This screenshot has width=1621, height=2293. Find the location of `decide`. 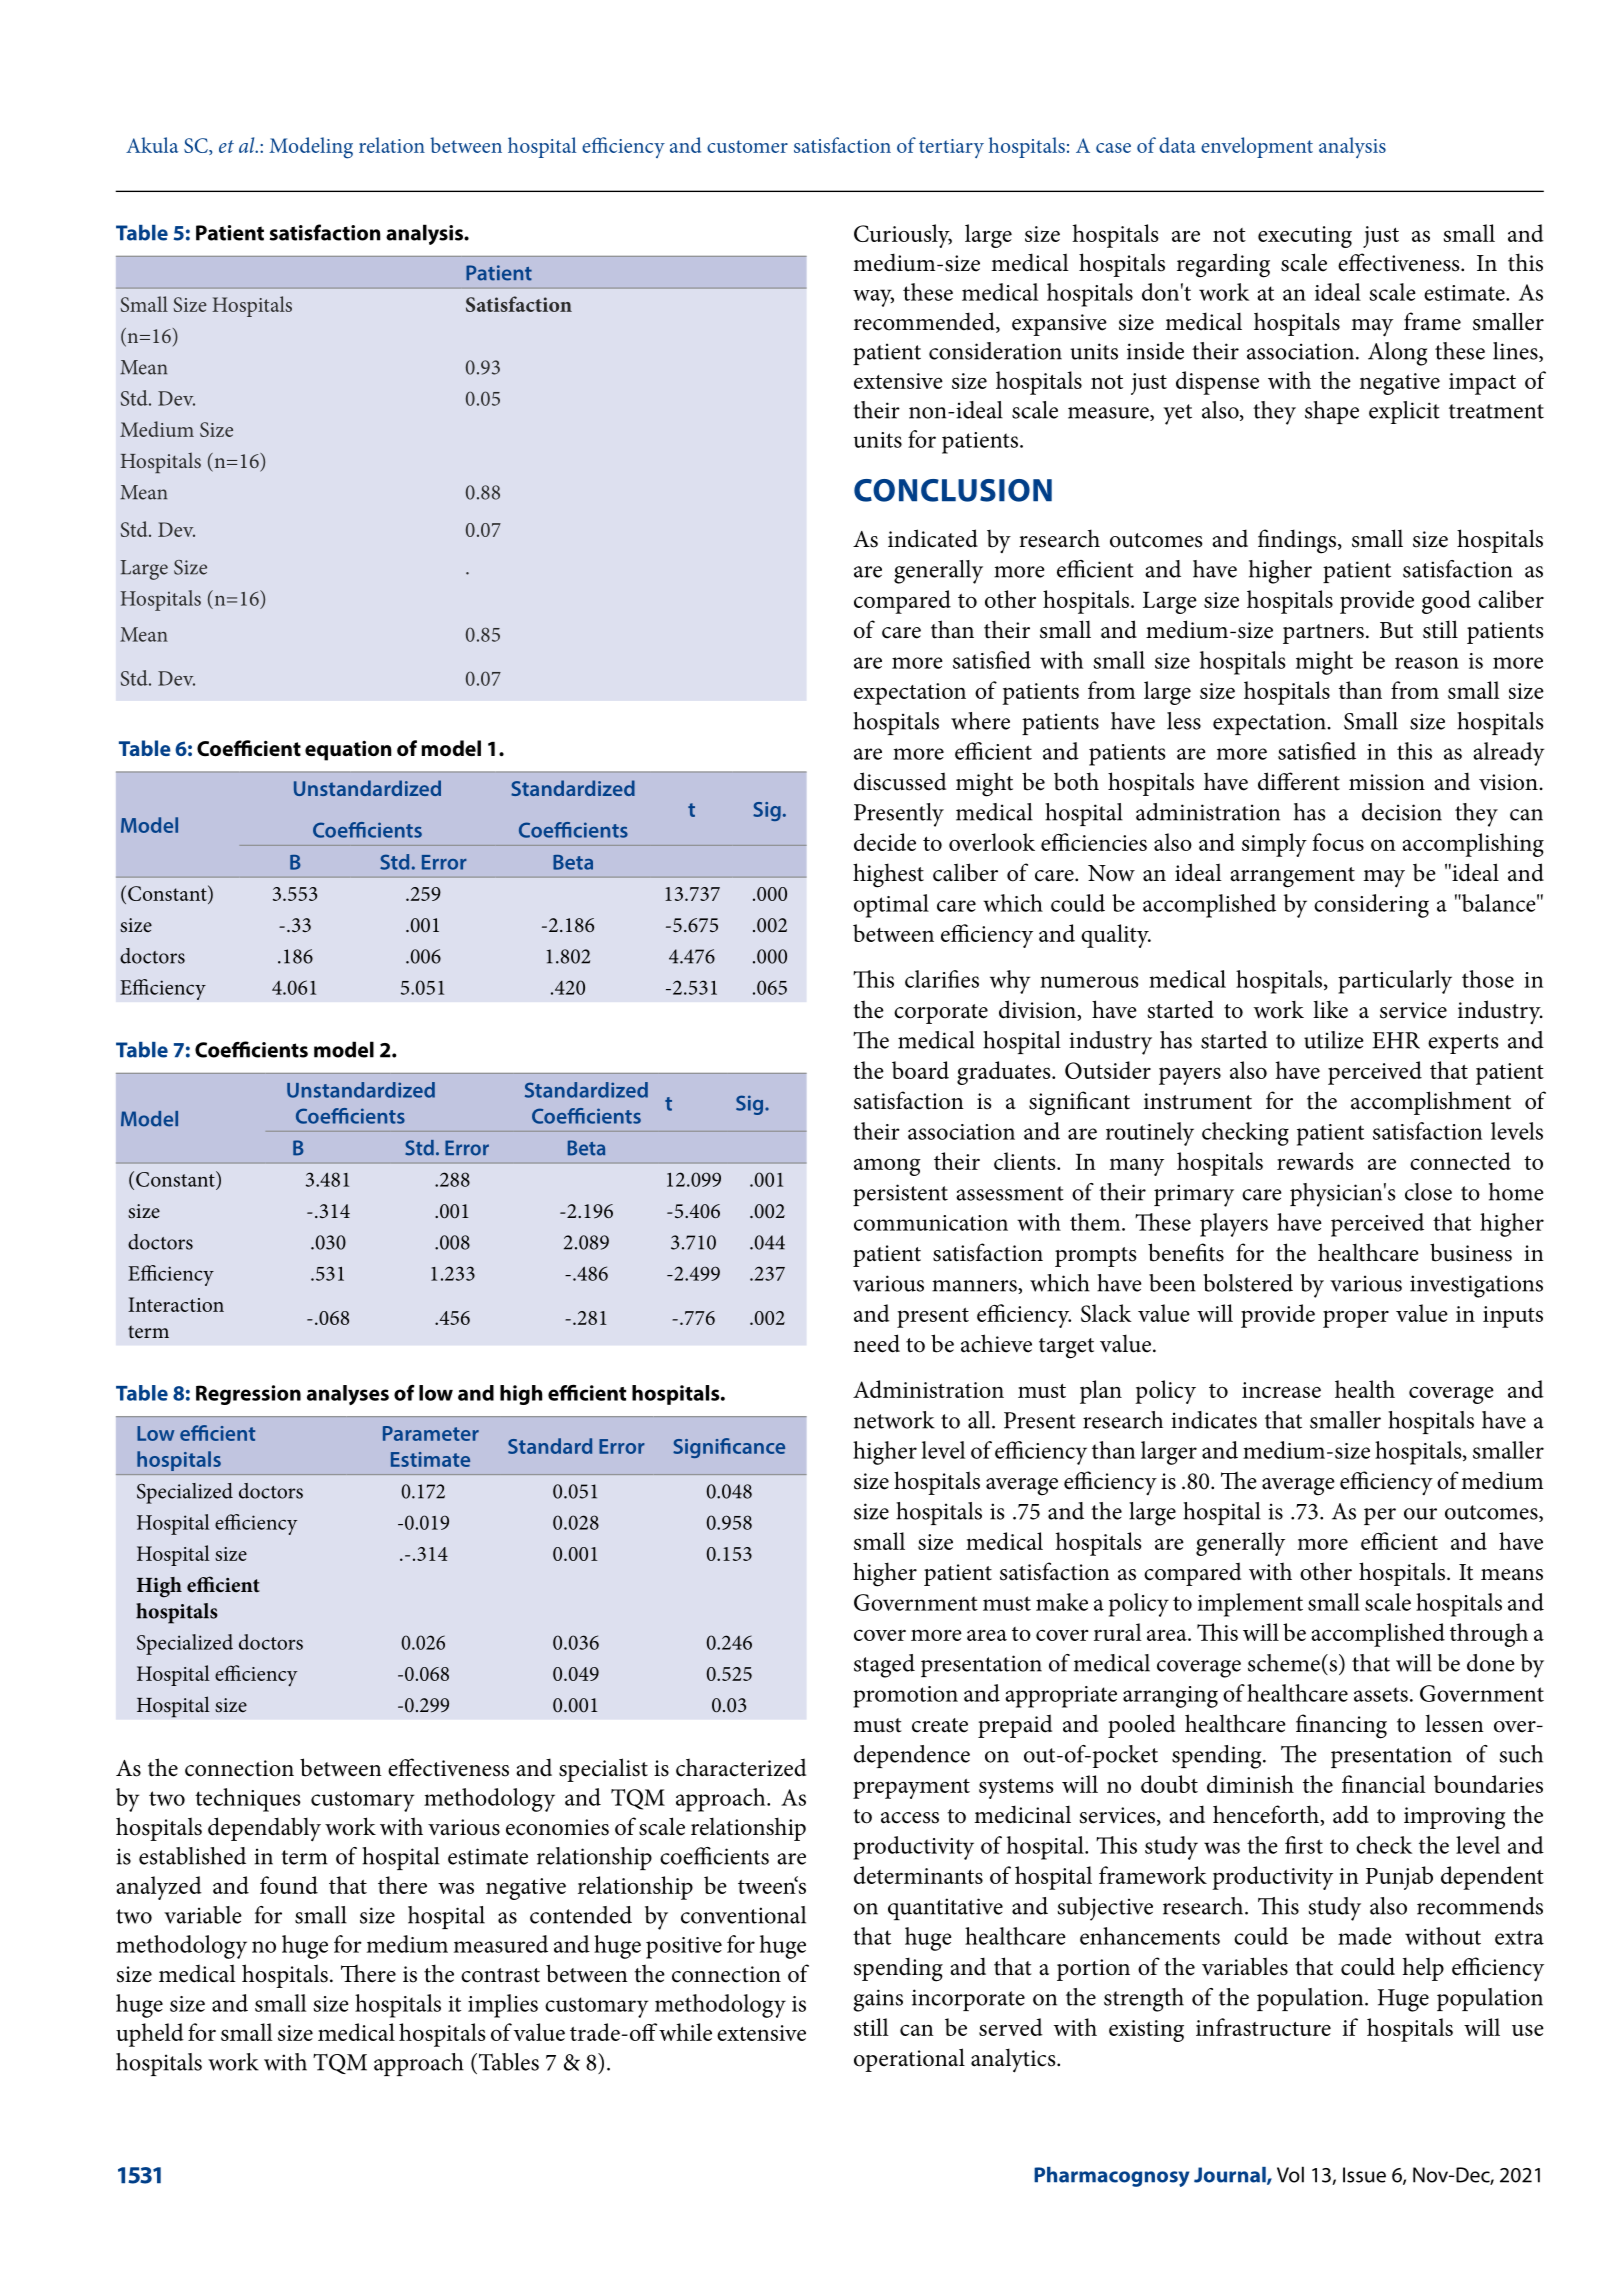

decide is located at coordinates (885, 842).
